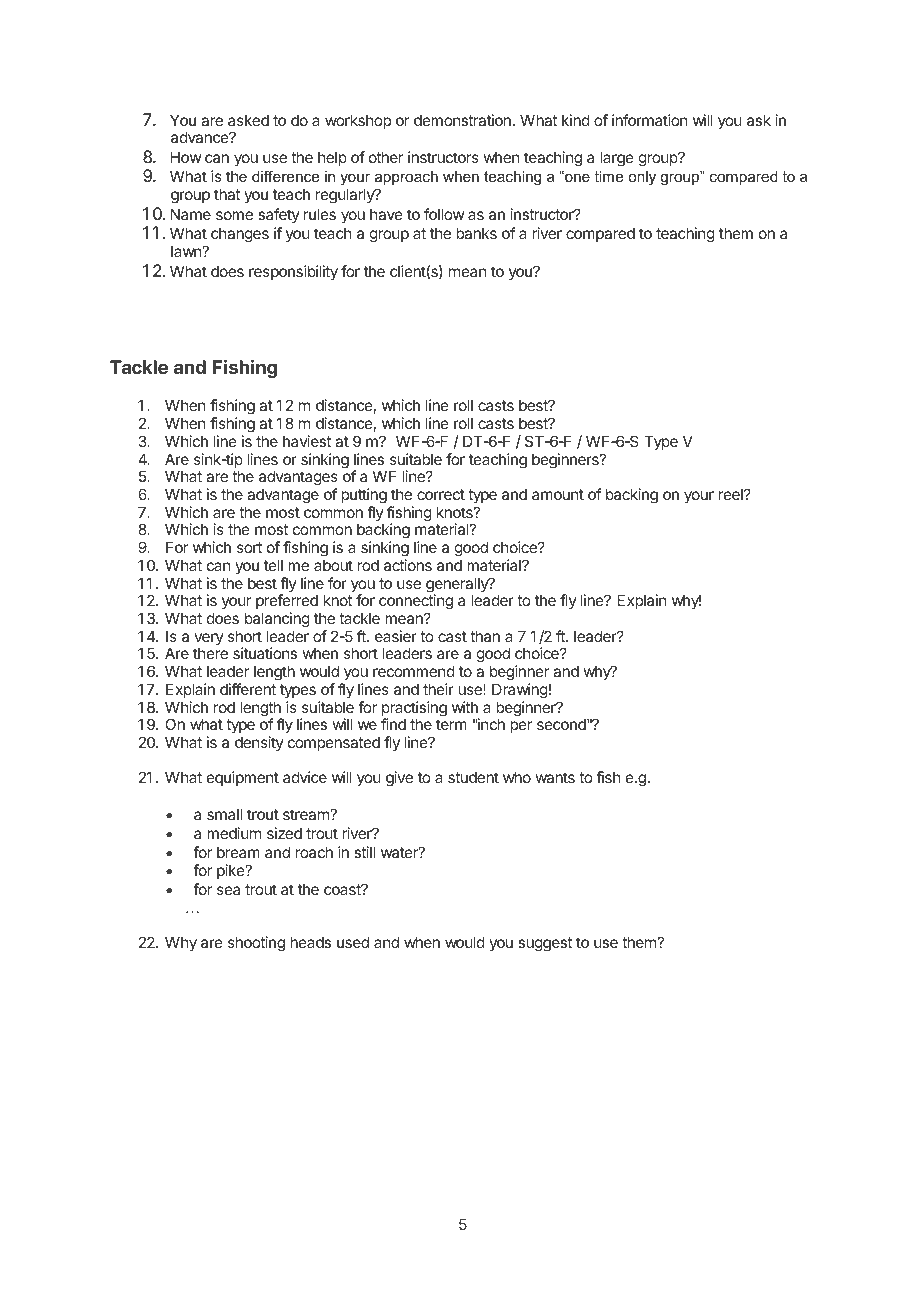  I want to click on other, so click(386, 157).
